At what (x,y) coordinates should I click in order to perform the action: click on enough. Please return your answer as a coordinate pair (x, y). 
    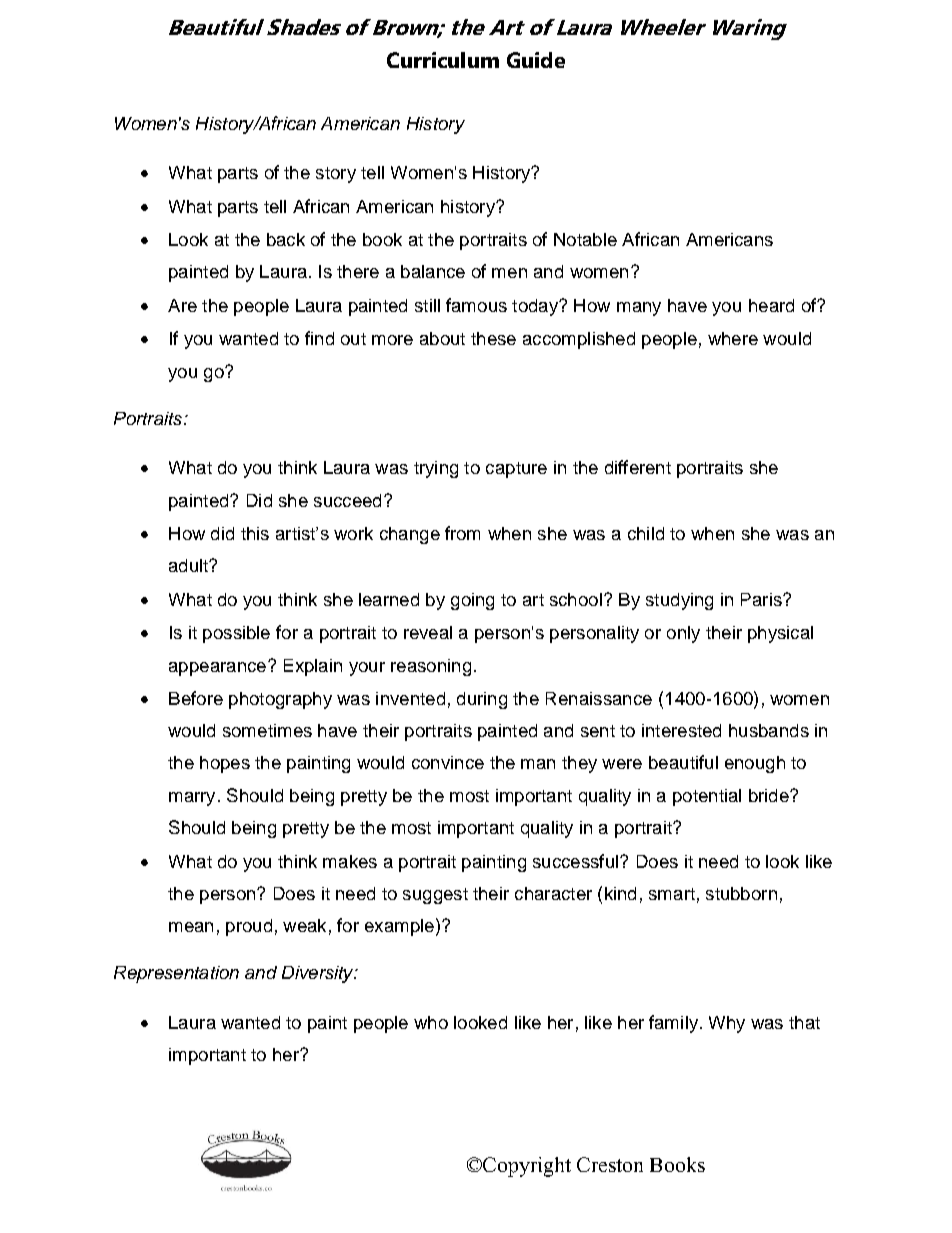
    Looking at the image, I should click on (755, 764).
